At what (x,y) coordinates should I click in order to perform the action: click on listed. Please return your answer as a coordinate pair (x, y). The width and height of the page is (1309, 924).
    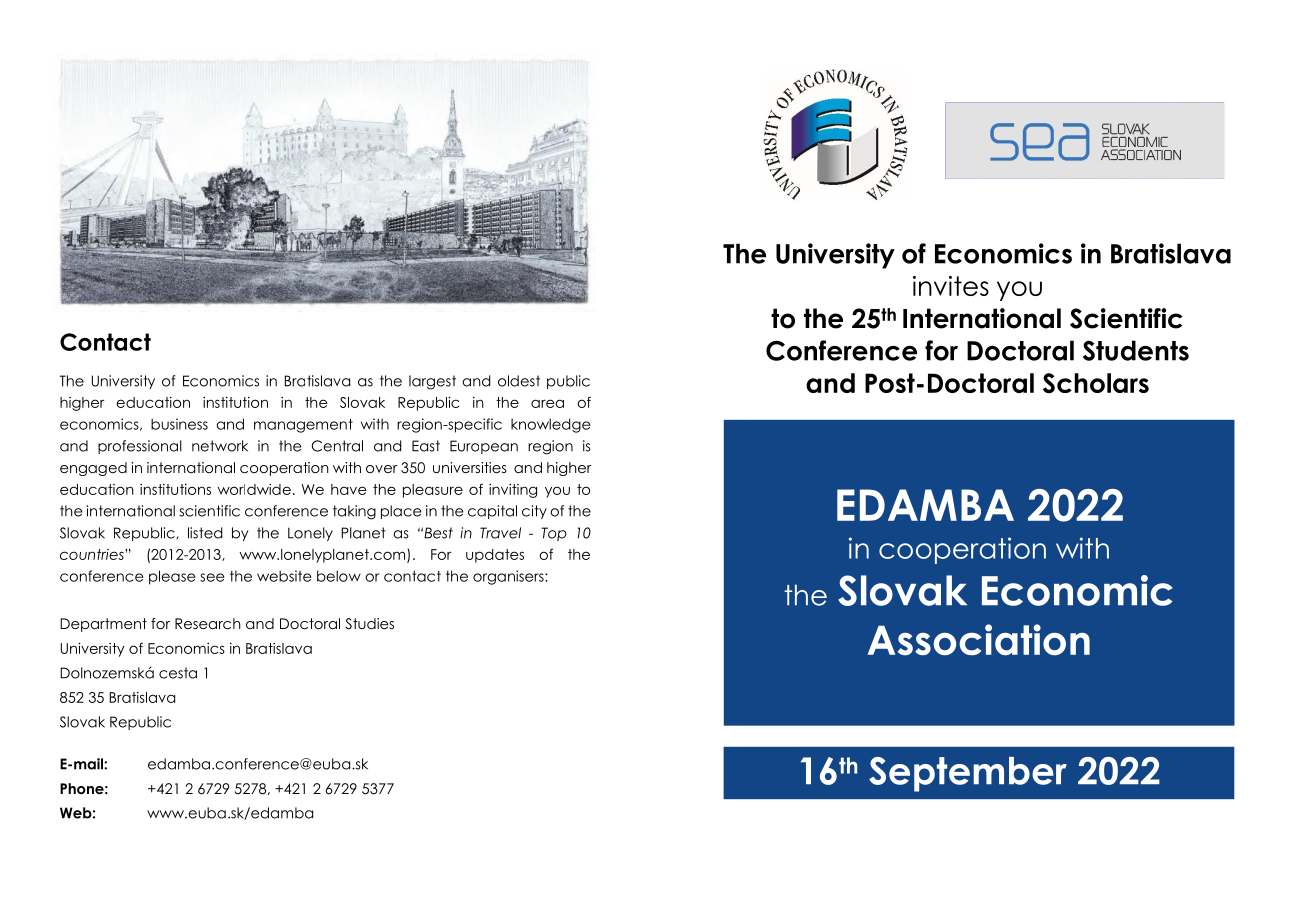
    Looking at the image, I should click on (205, 533).
